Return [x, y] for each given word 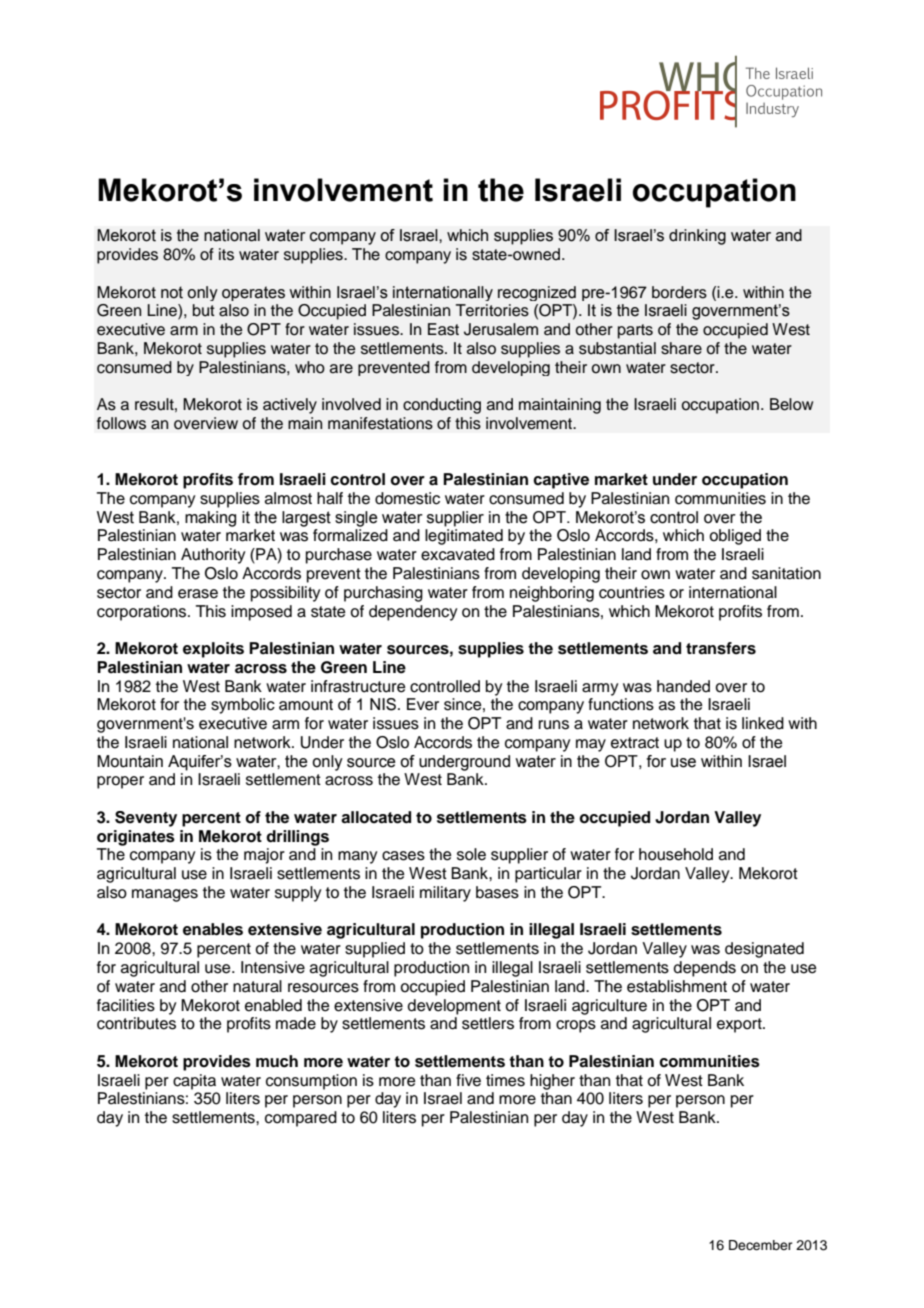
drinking [697, 237]
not [172, 292]
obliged [735, 537]
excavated [458, 554]
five [468, 1080]
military [445, 894]
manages [165, 895]
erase [198, 594]
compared [301, 1119]
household [676, 854]
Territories [492, 310]
